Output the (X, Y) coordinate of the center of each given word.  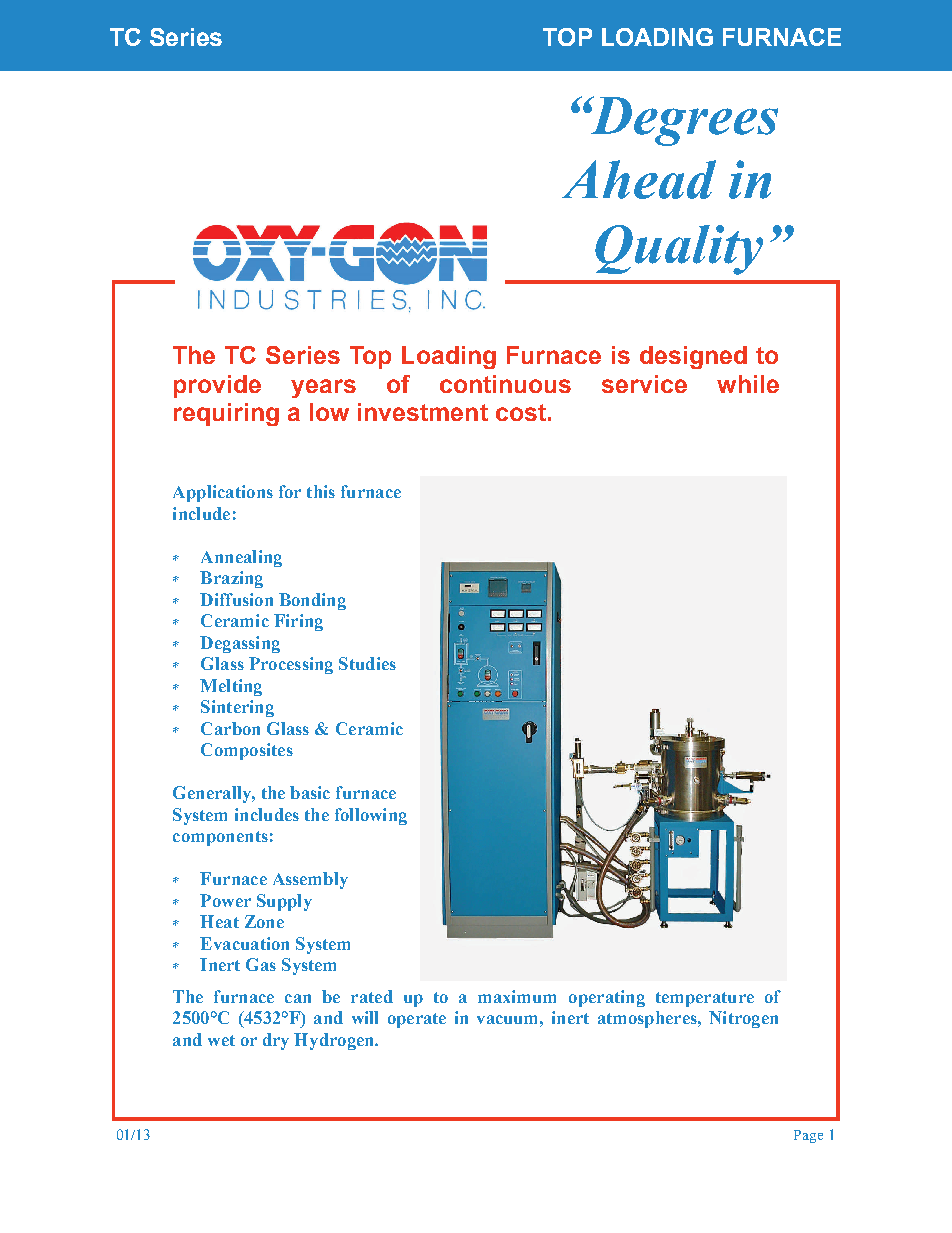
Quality (679, 250)
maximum (517, 996)
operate (417, 1020)
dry (276, 1041)
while (748, 384)
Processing (291, 665)
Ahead (639, 179)
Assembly (310, 880)
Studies (367, 663)
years (323, 388)
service (644, 384)
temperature (705, 999)
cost (521, 412)
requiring (226, 414)
